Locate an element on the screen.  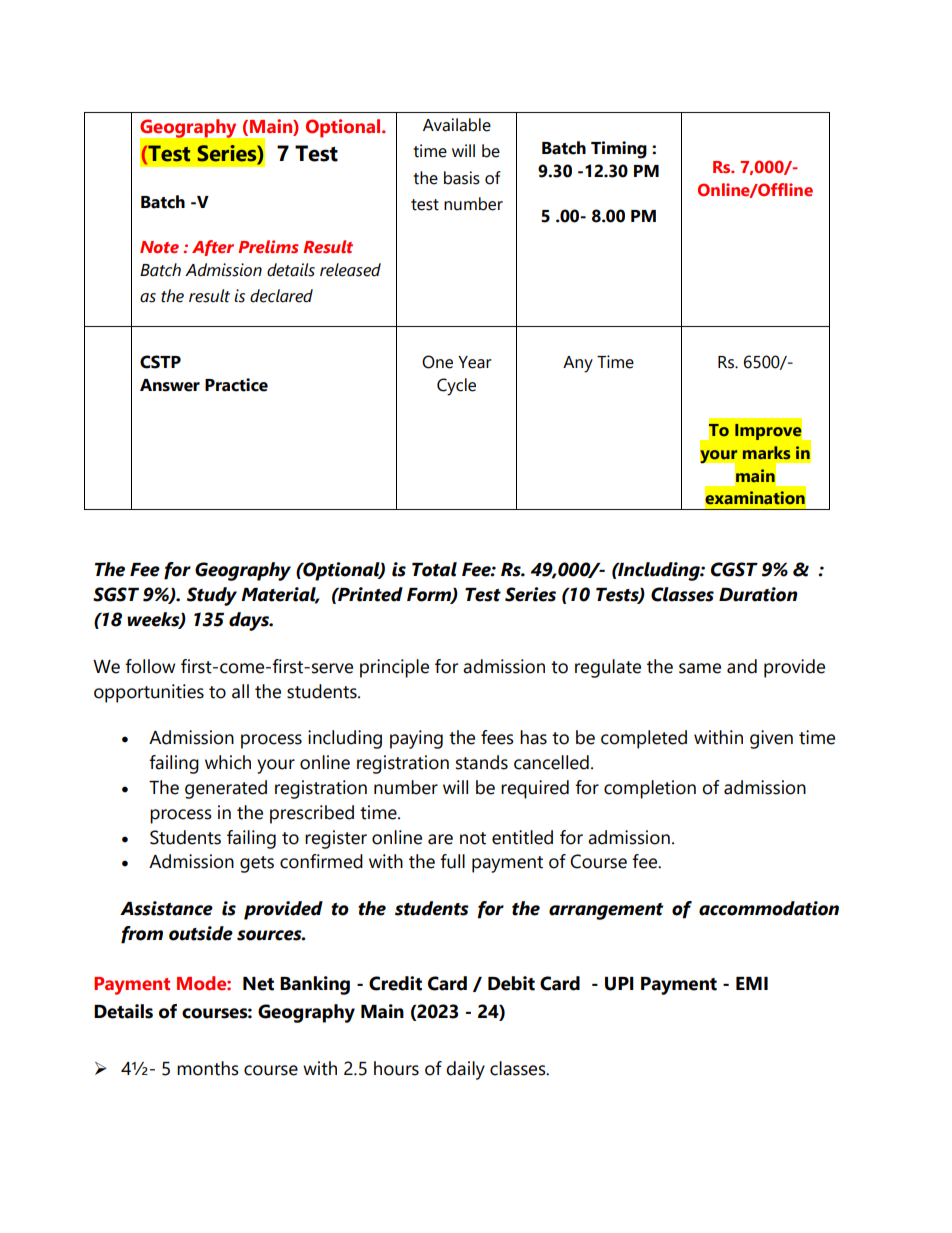
generated is located at coordinates (226, 789).
